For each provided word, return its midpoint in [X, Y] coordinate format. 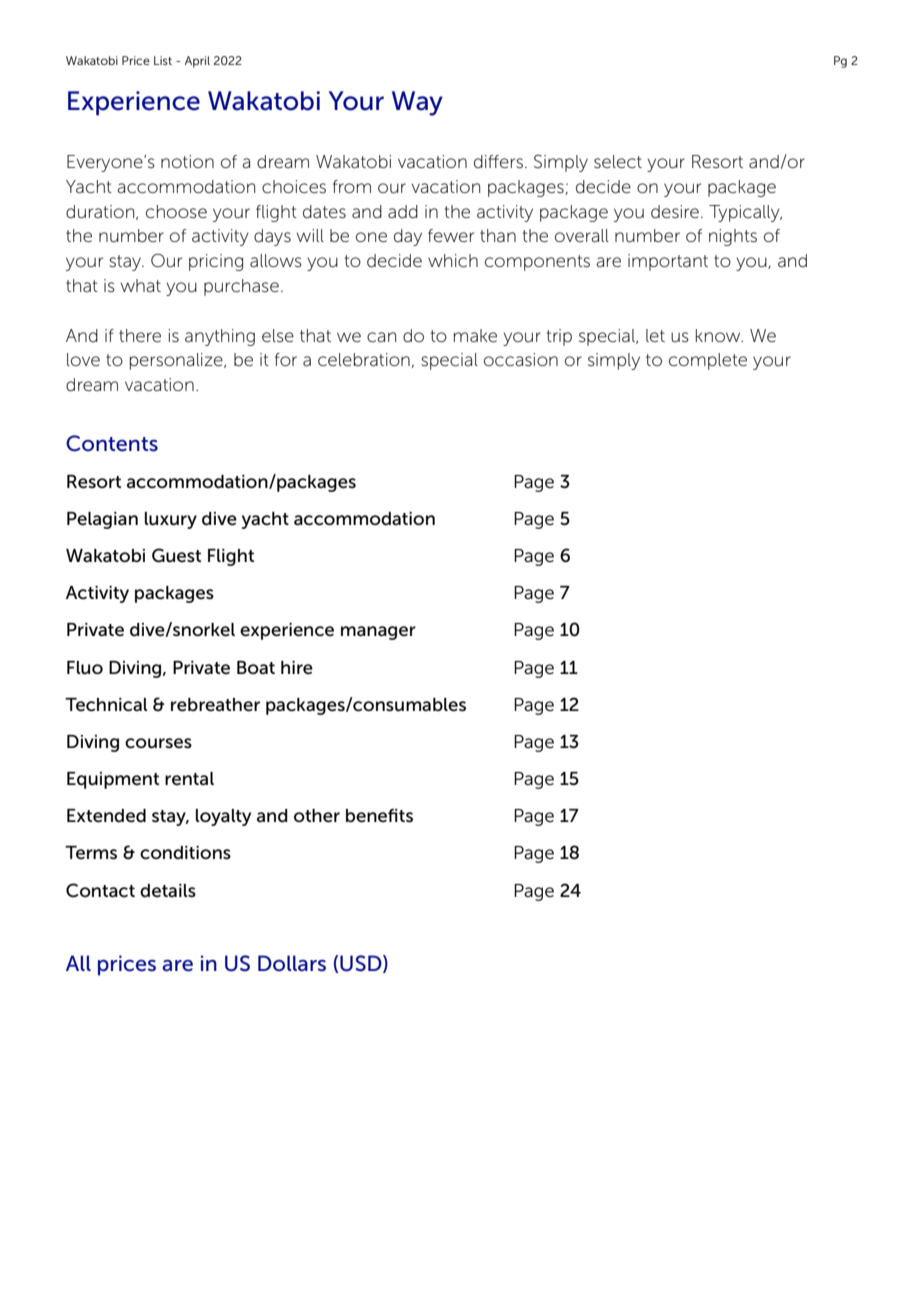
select [618, 162]
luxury [171, 520]
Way [417, 103]
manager [378, 633]
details [168, 891]
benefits [379, 816]
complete [708, 361]
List [163, 60]
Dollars [292, 963]
